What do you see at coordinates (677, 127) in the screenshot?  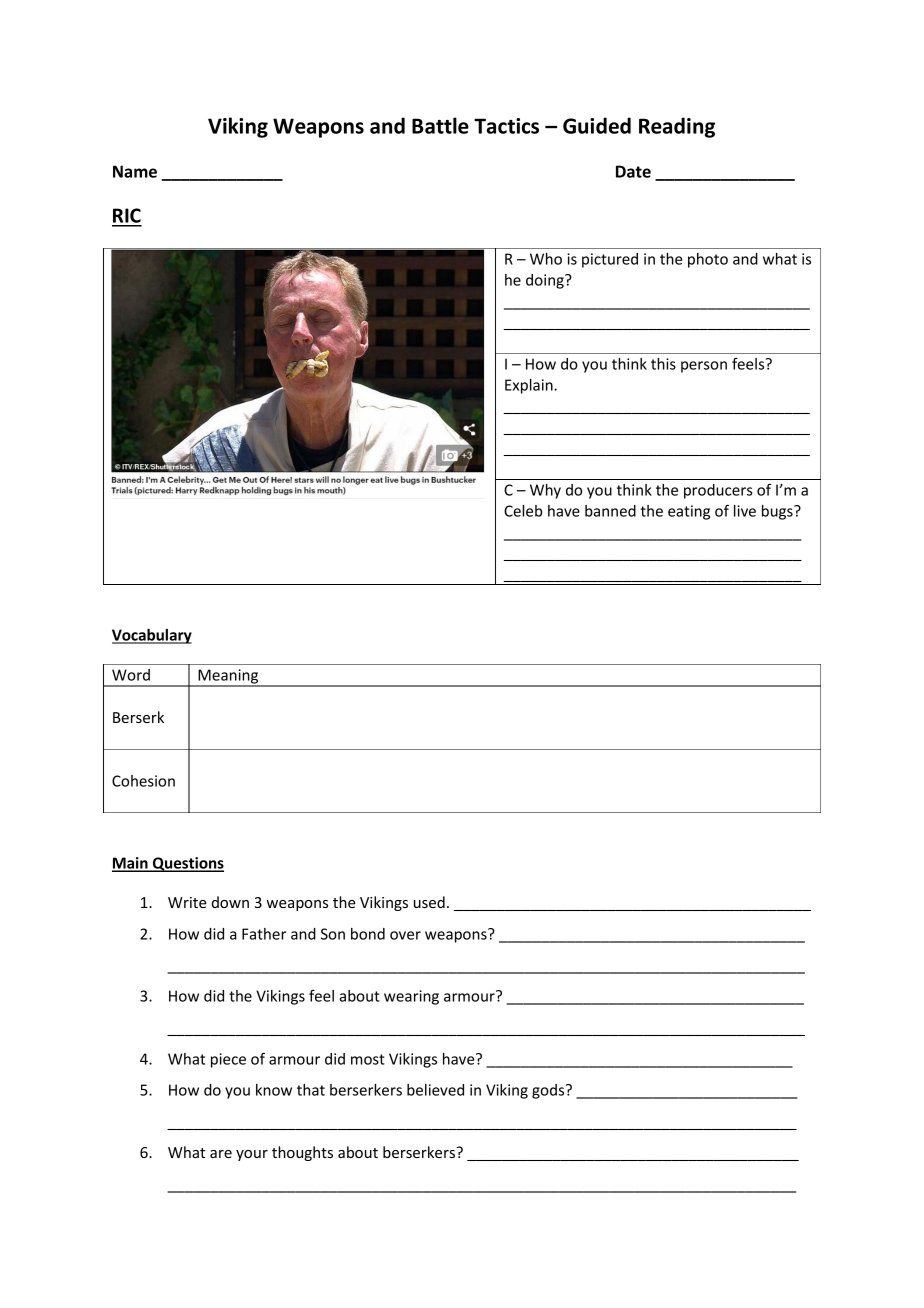 I see `Reading` at bounding box center [677, 127].
